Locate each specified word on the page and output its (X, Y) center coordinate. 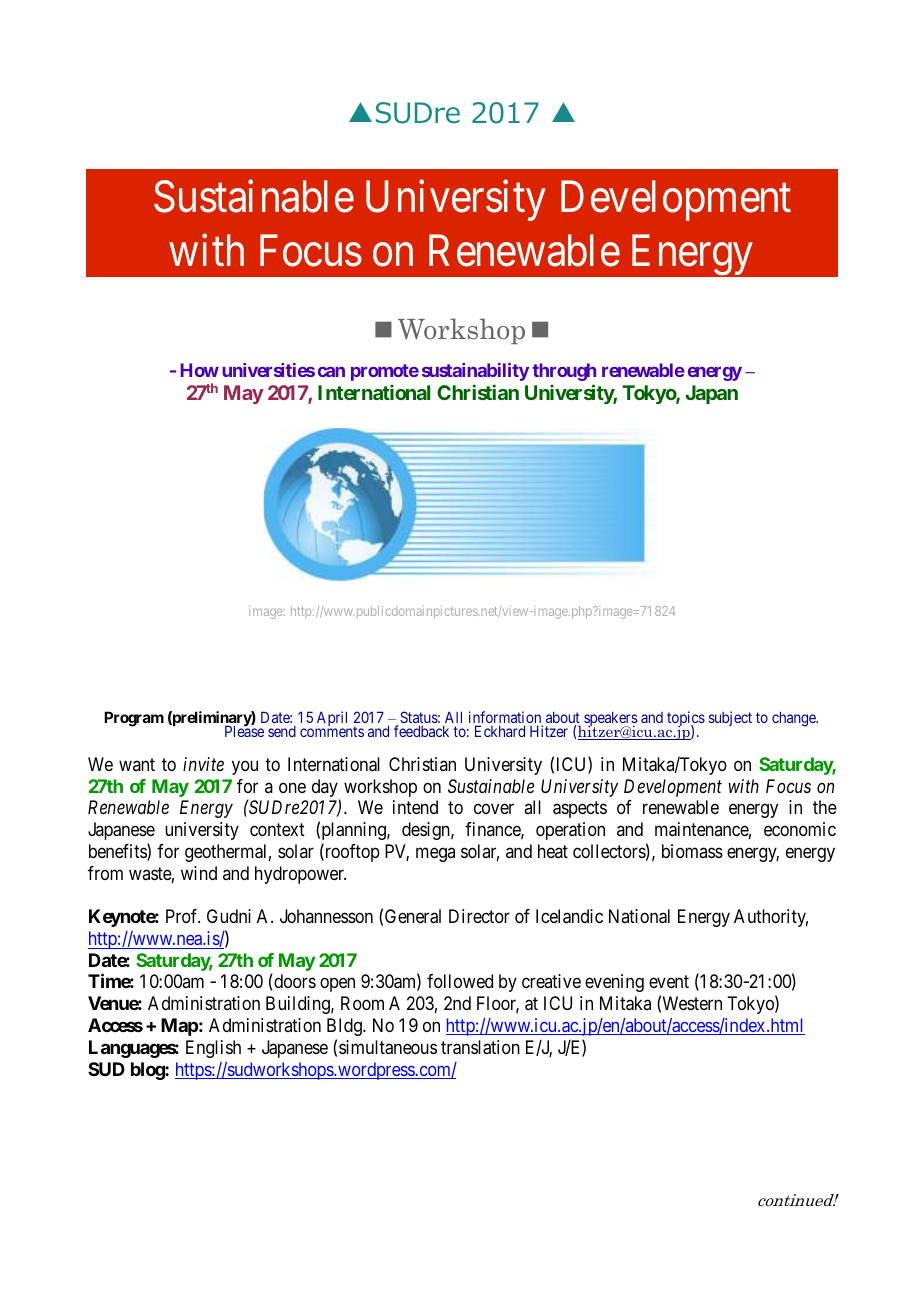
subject (730, 718)
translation (480, 1047)
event (669, 982)
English (213, 1049)
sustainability (475, 372)
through (564, 372)
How (200, 370)
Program (134, 719)
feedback (421, 731)
